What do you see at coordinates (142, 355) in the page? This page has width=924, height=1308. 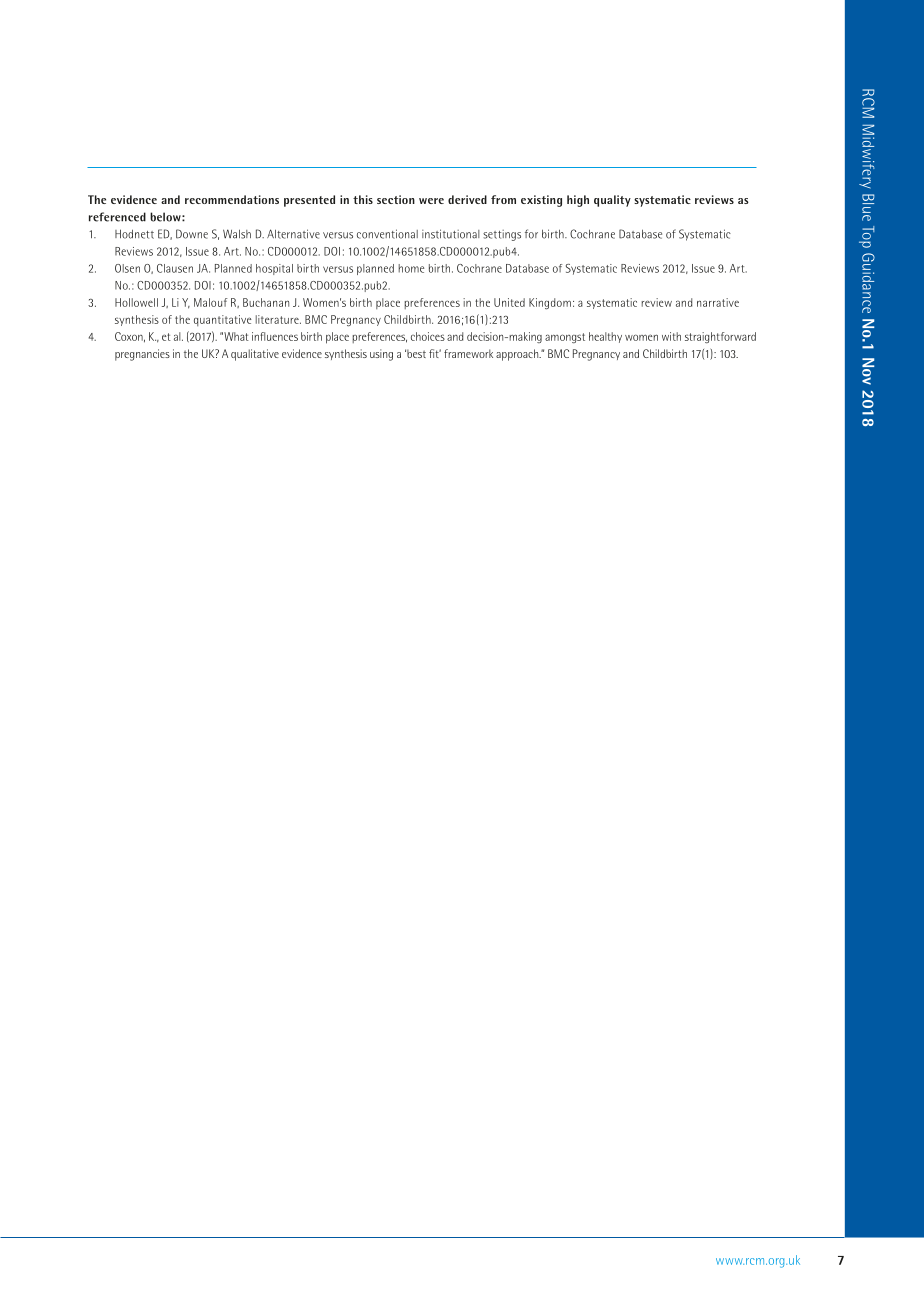 I see `pregnancies` at bounding box center [142, 355].
